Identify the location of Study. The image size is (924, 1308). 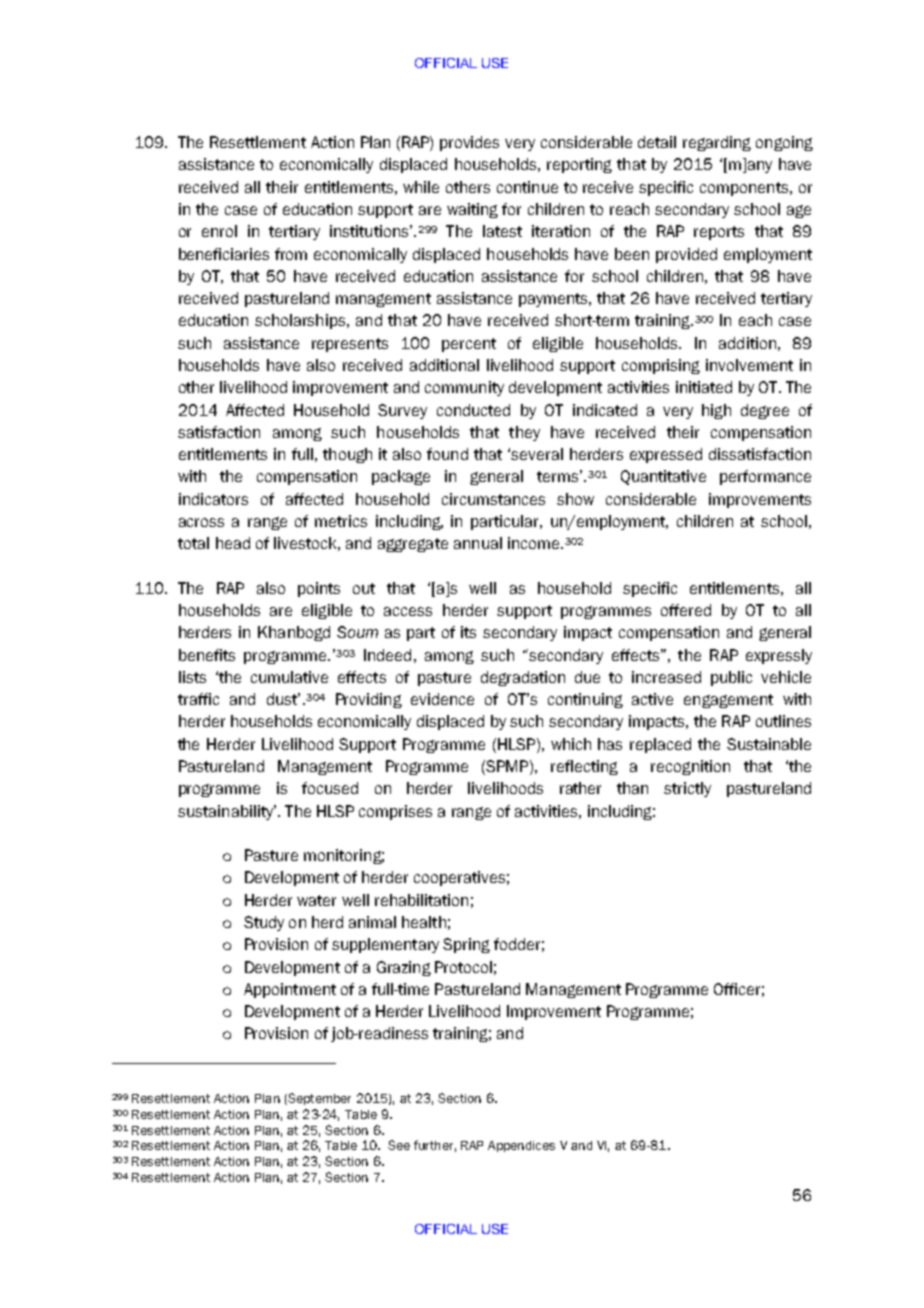
(264, 923).
